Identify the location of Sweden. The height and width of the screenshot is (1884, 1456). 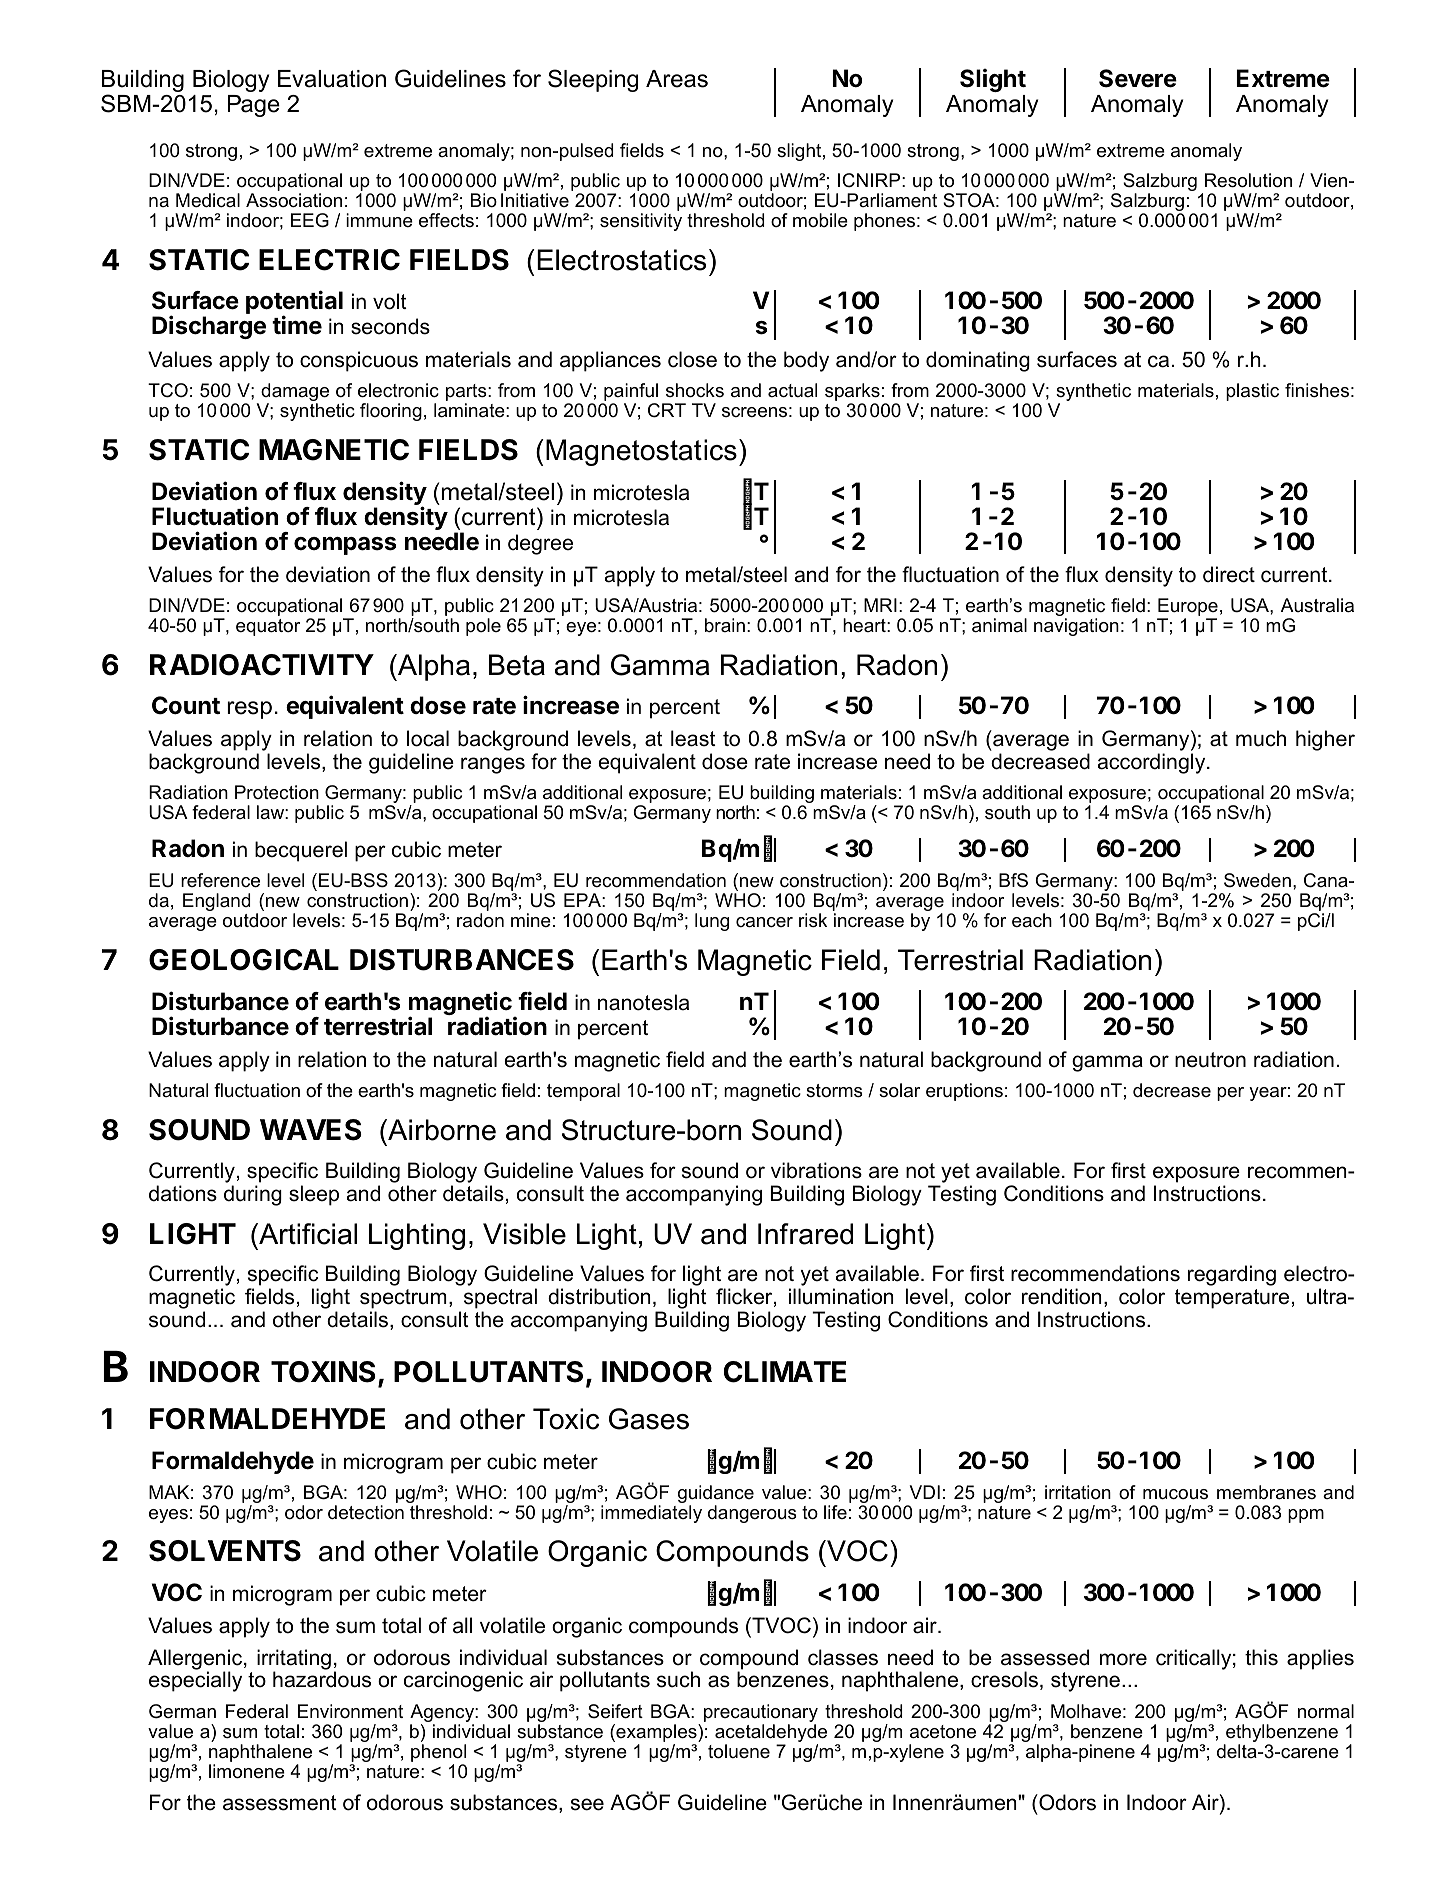
(1257, 880).
